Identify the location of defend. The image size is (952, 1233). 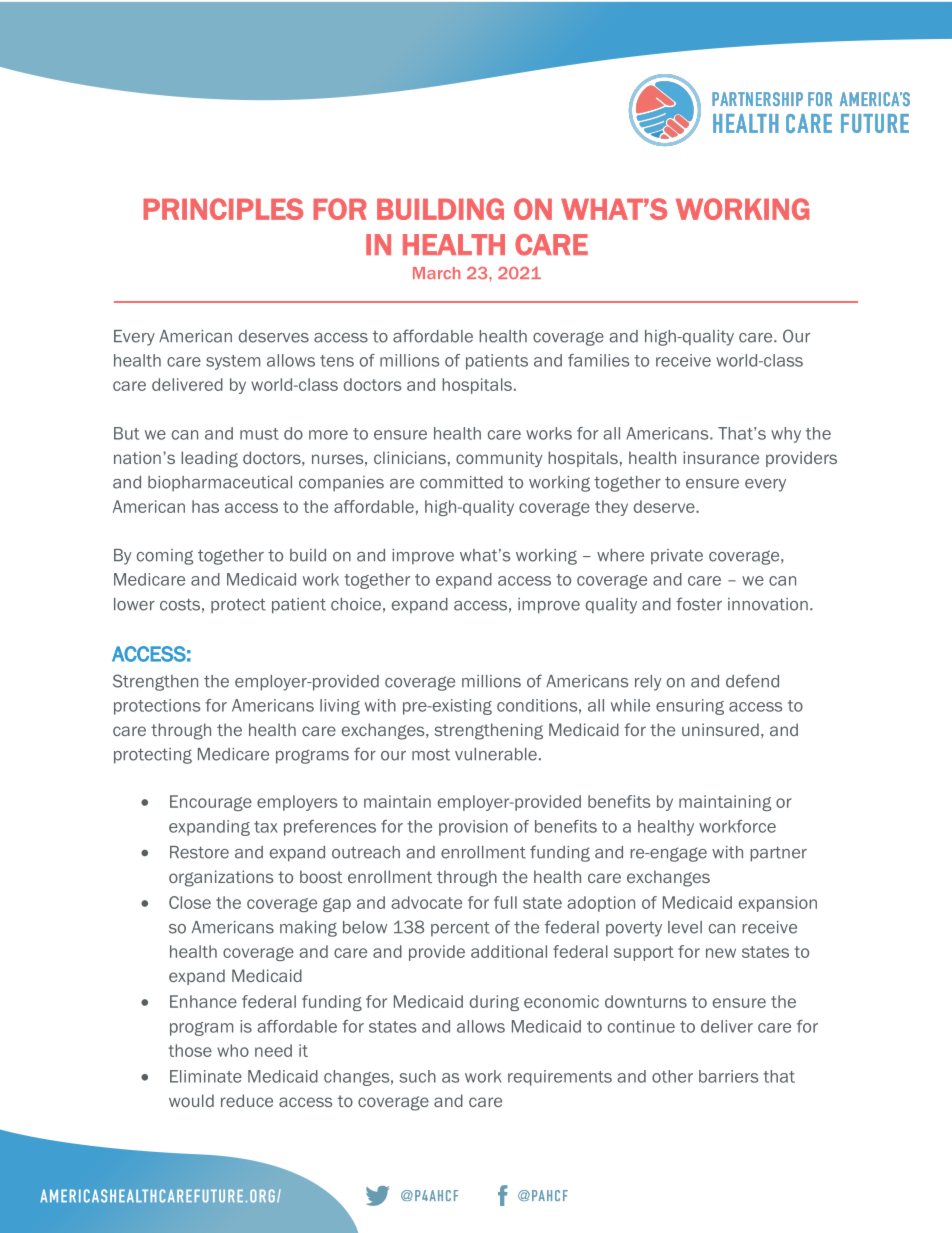
(752, 681).
